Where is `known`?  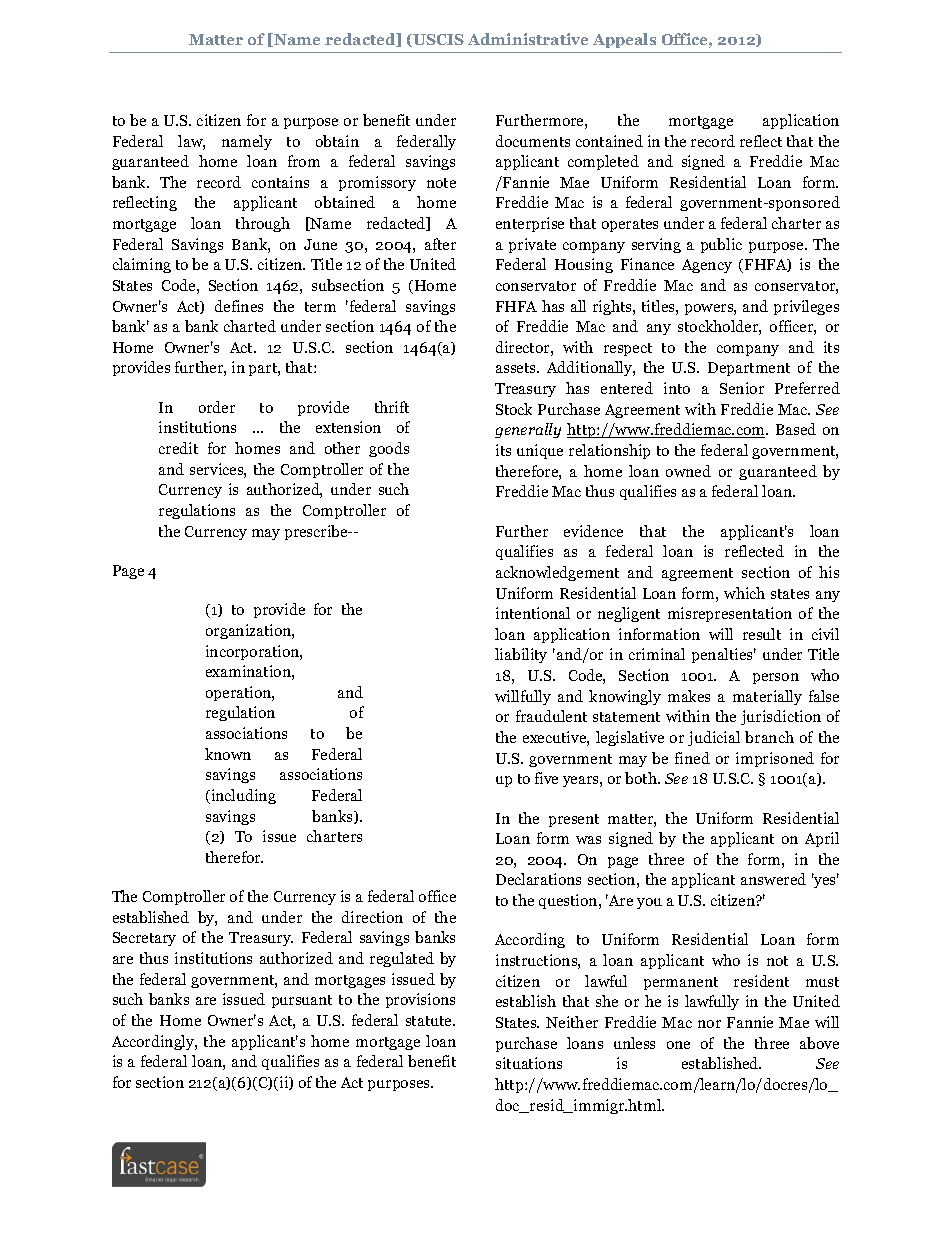 known is located at coordinates (228, 754).
